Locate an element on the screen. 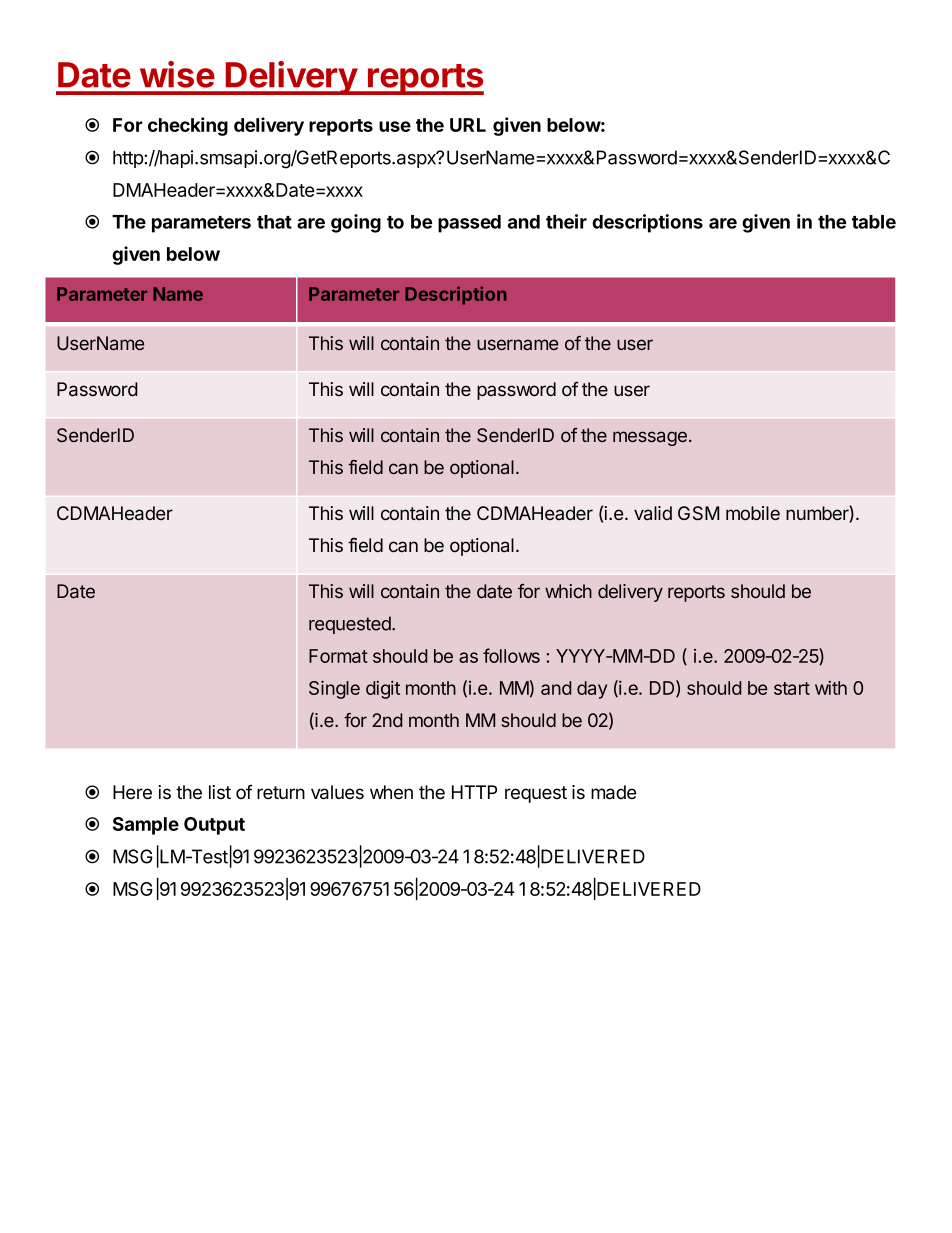 The image size is (952, 1233). table is located at coordinates (874, 222).
